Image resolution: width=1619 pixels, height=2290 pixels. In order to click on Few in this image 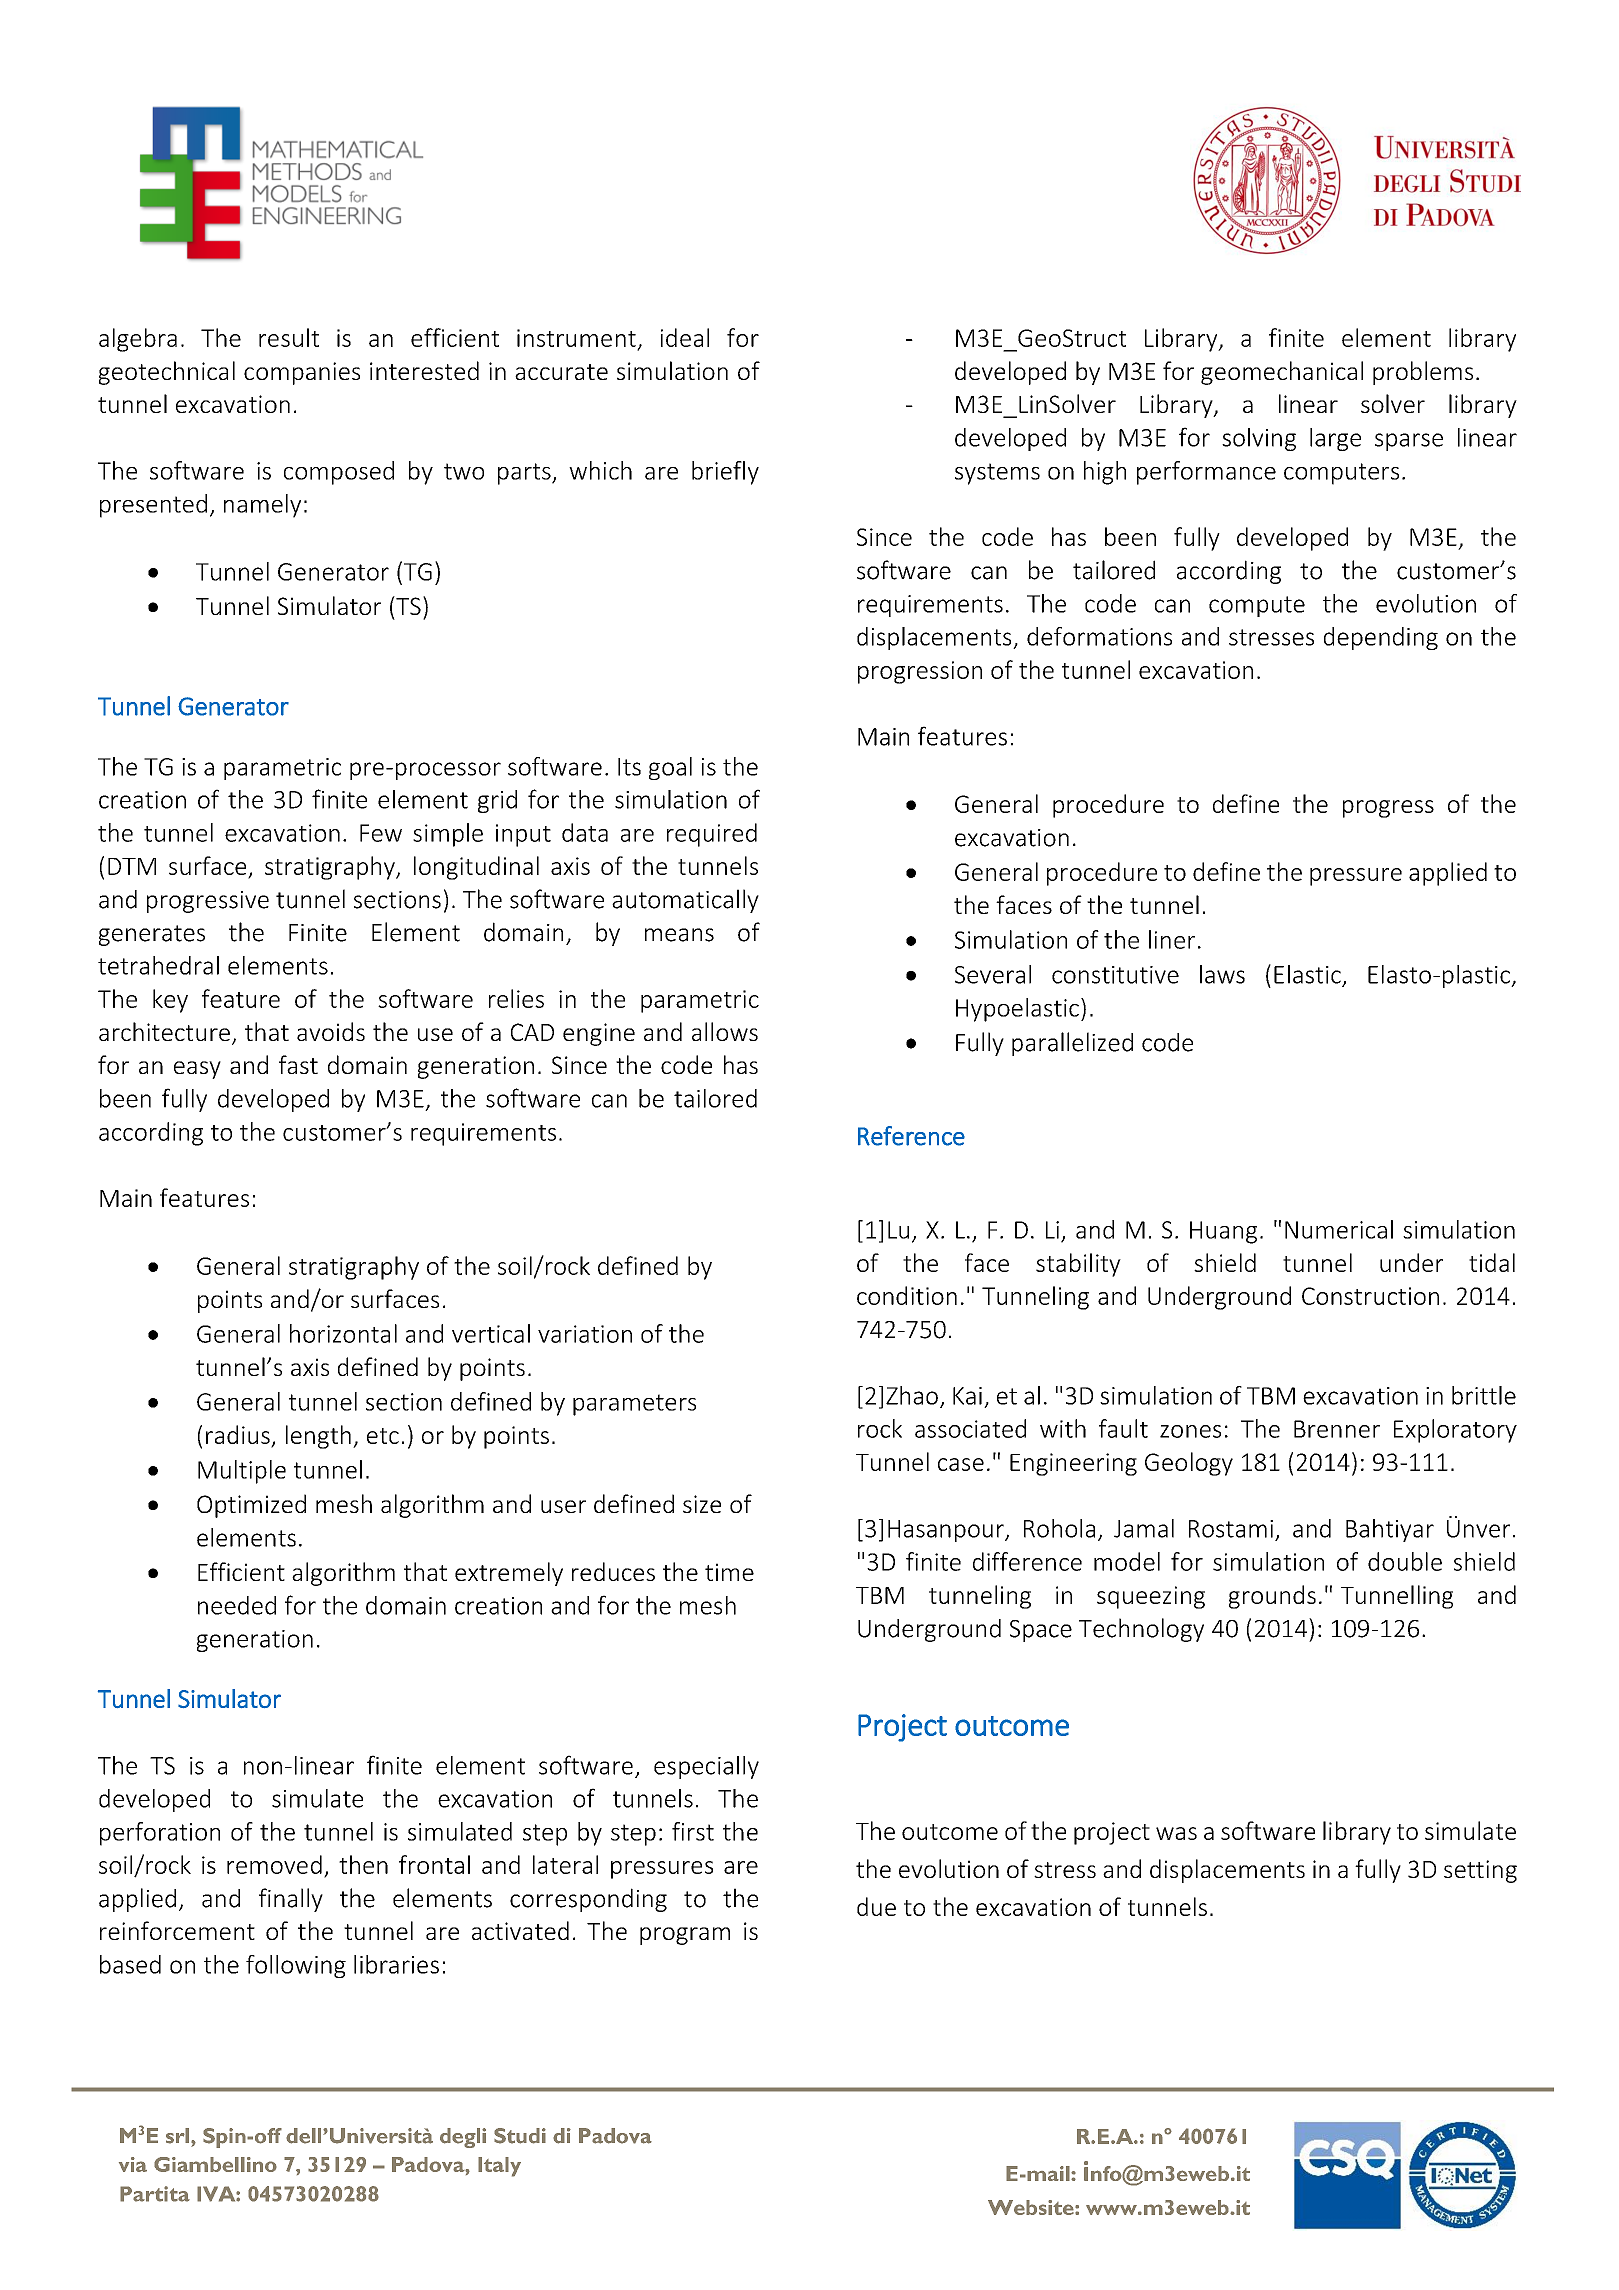, I will do `click(381, 833)`.
